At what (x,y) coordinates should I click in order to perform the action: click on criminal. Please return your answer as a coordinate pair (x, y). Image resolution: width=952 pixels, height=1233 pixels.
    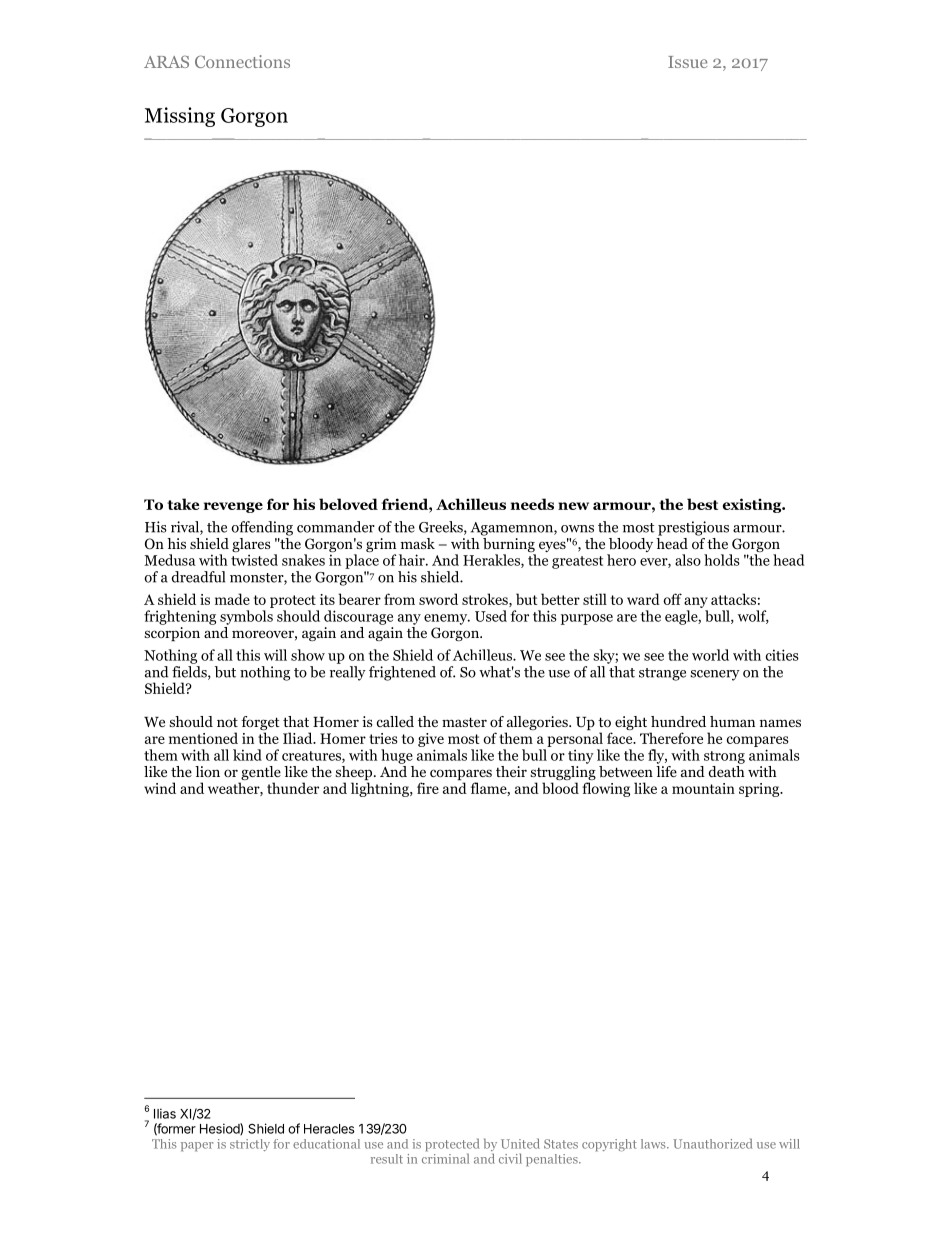
    Looking at the image, I should click on (445, 1158).
